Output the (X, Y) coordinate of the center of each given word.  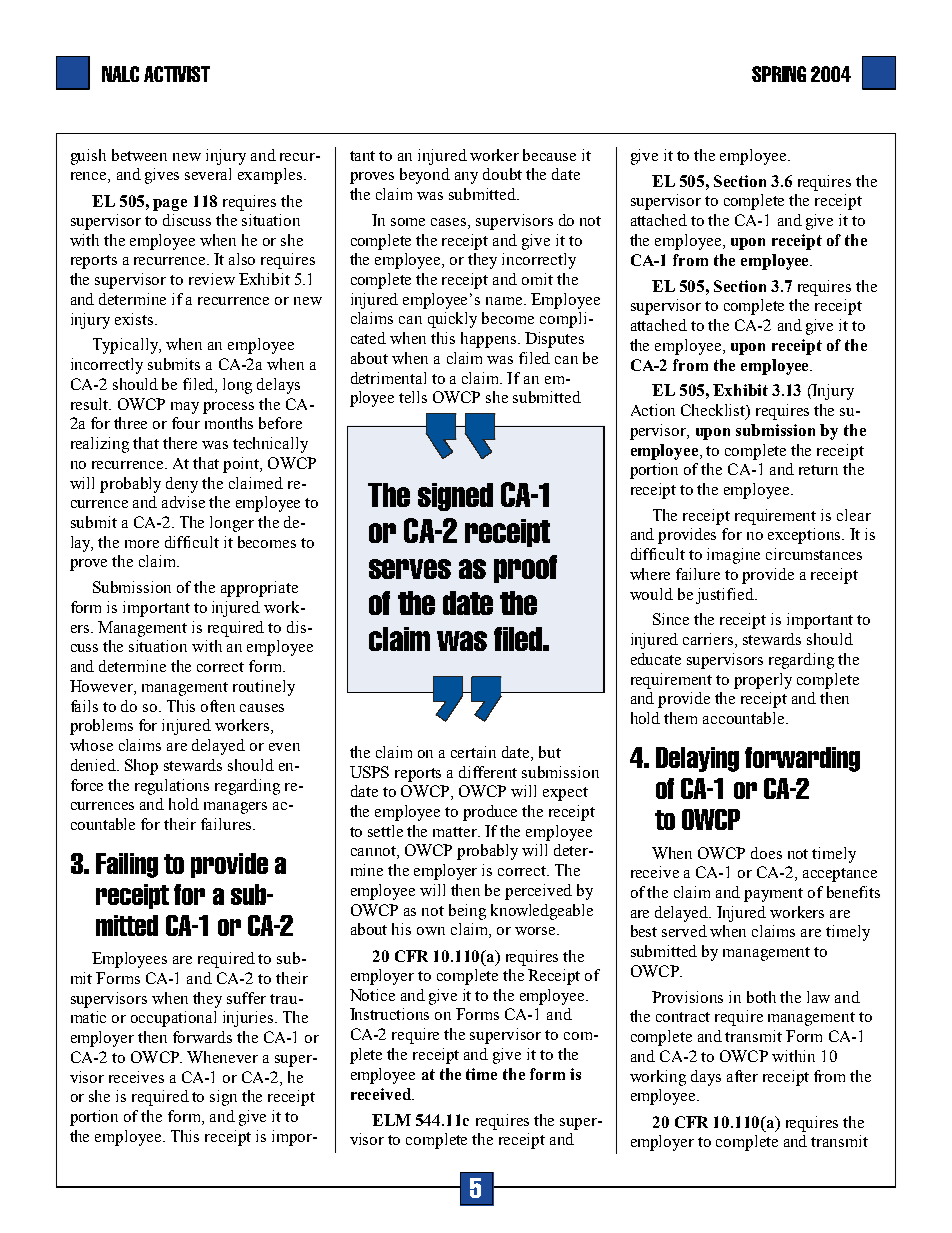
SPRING (779, 74)
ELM (391, 1120)
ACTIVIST (177, 74)
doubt (502, 174)
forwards (202, 1037)
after (742, 1076)
